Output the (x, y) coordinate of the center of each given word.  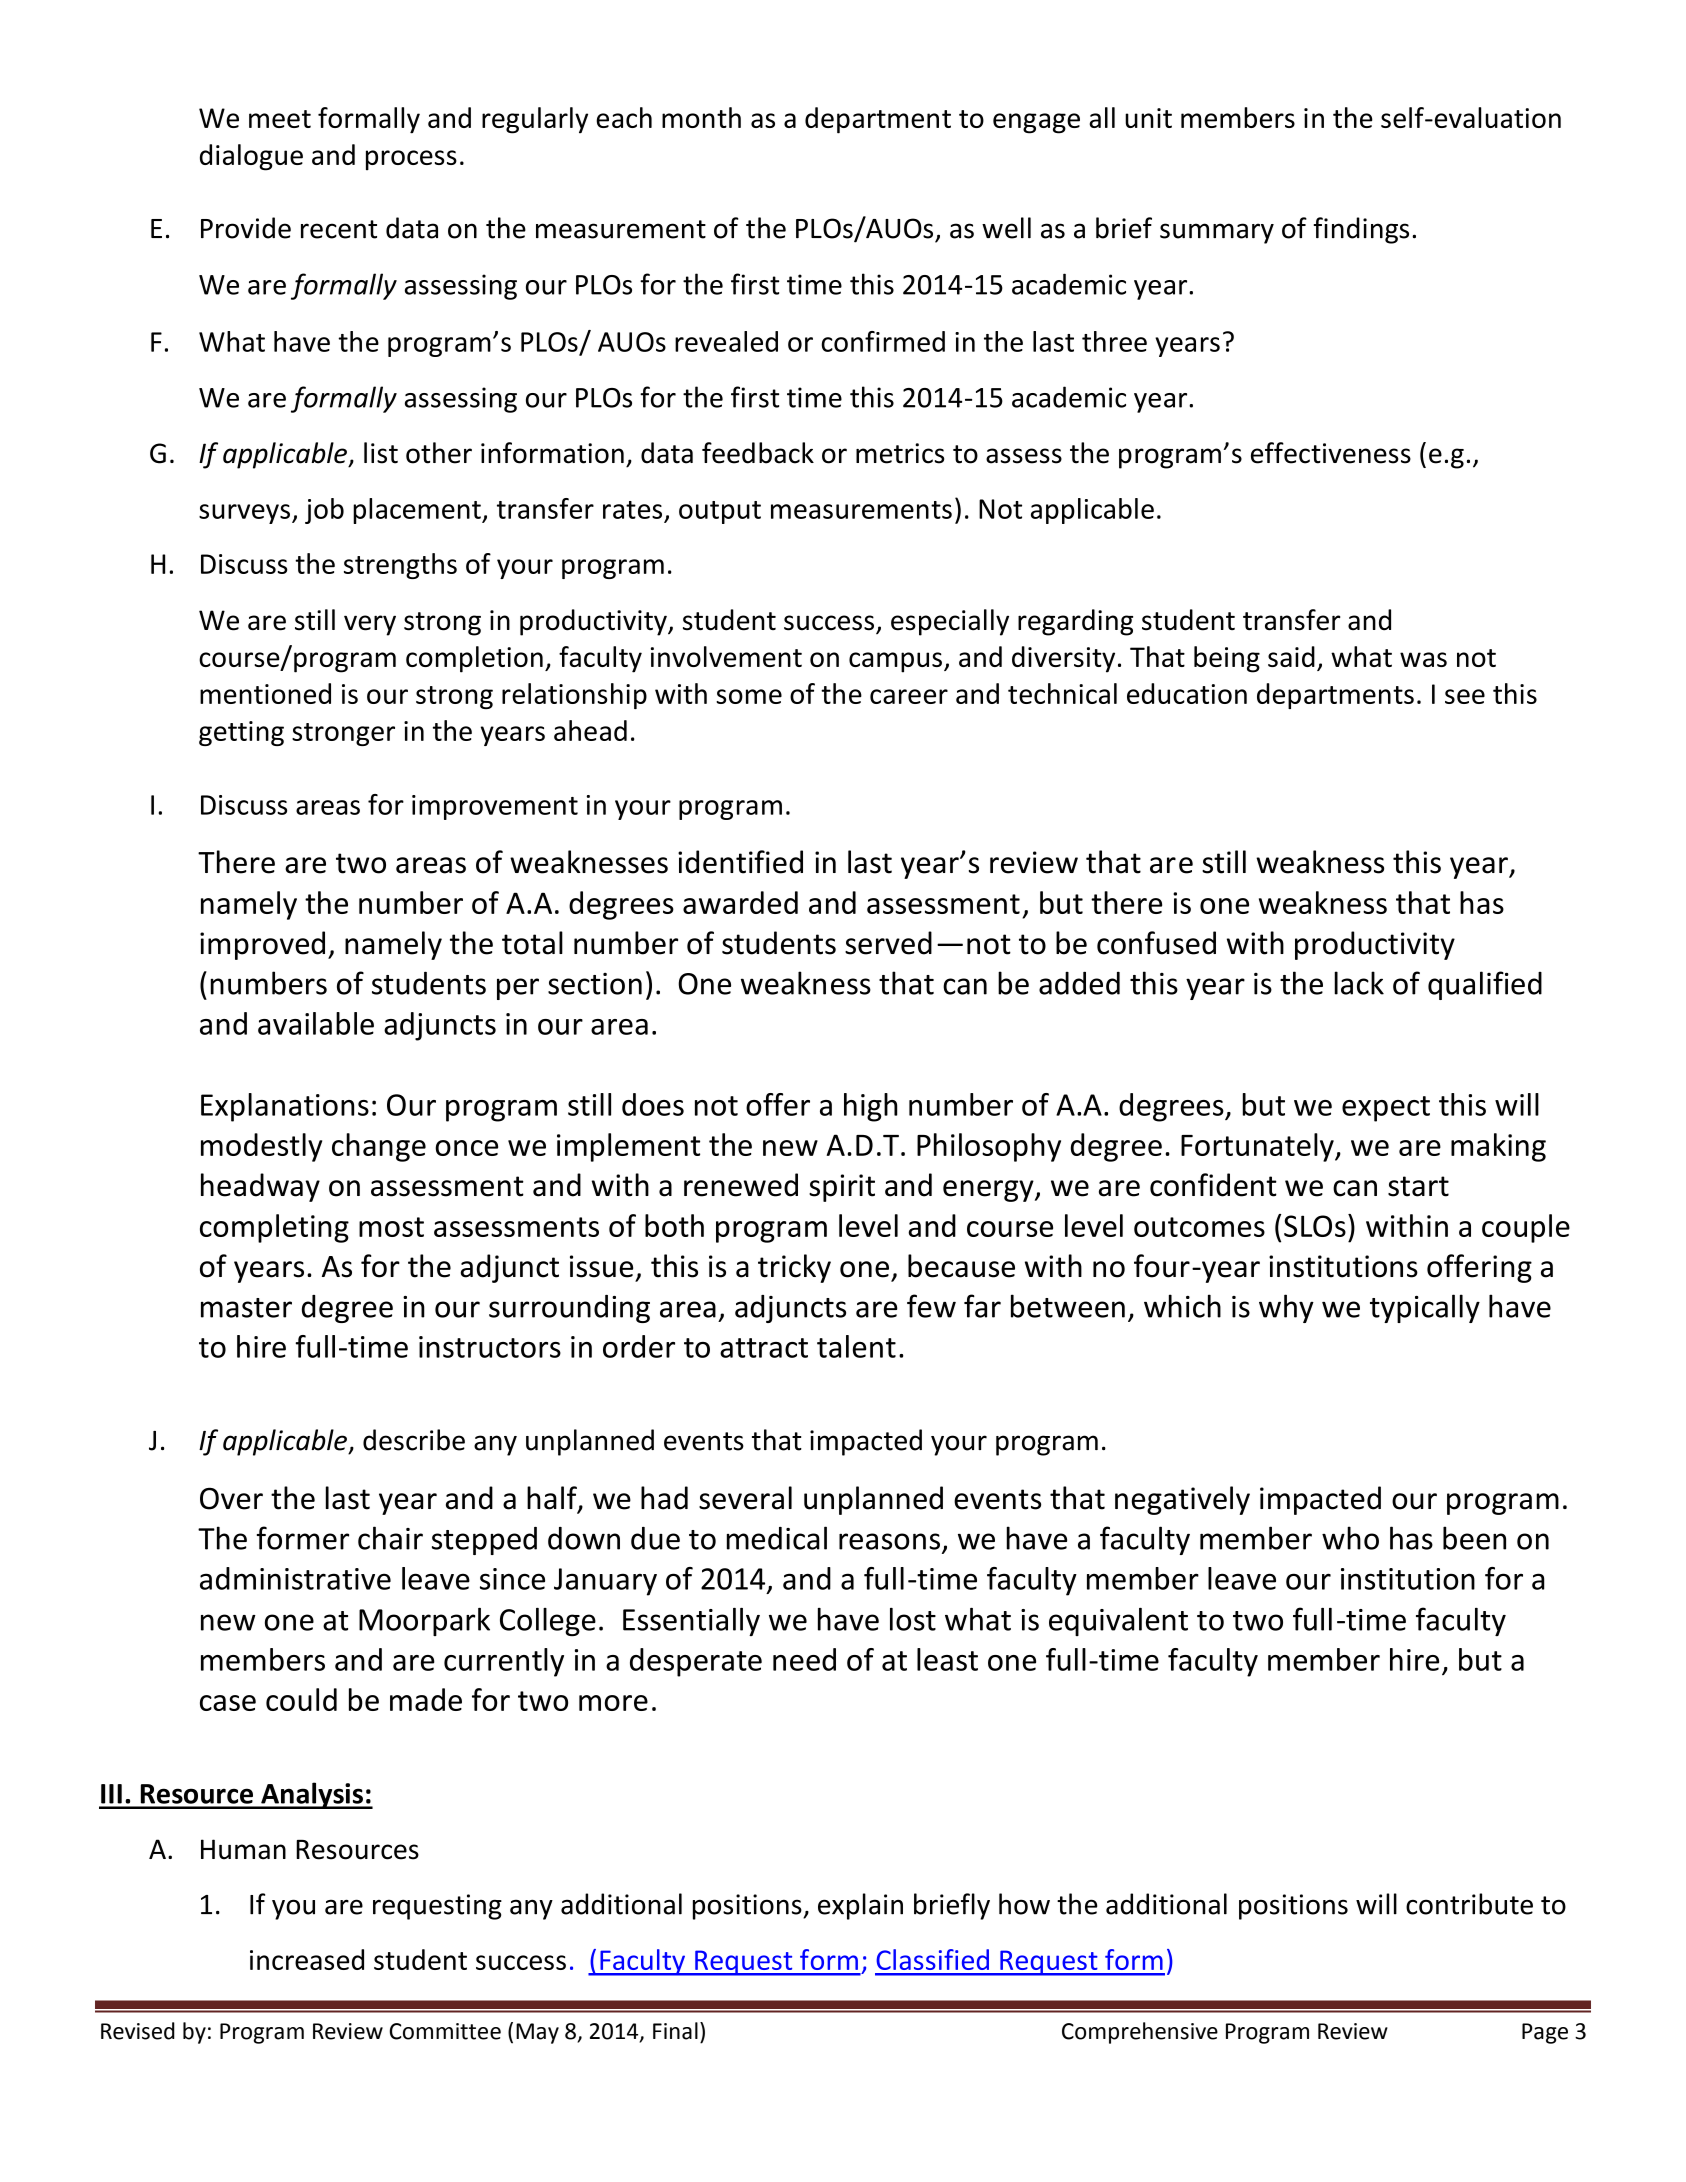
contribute (1469, 1904)
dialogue (251, 157)
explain (860, 1906)
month (701, 117)
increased (307, 1959)
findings (1361, 230)
